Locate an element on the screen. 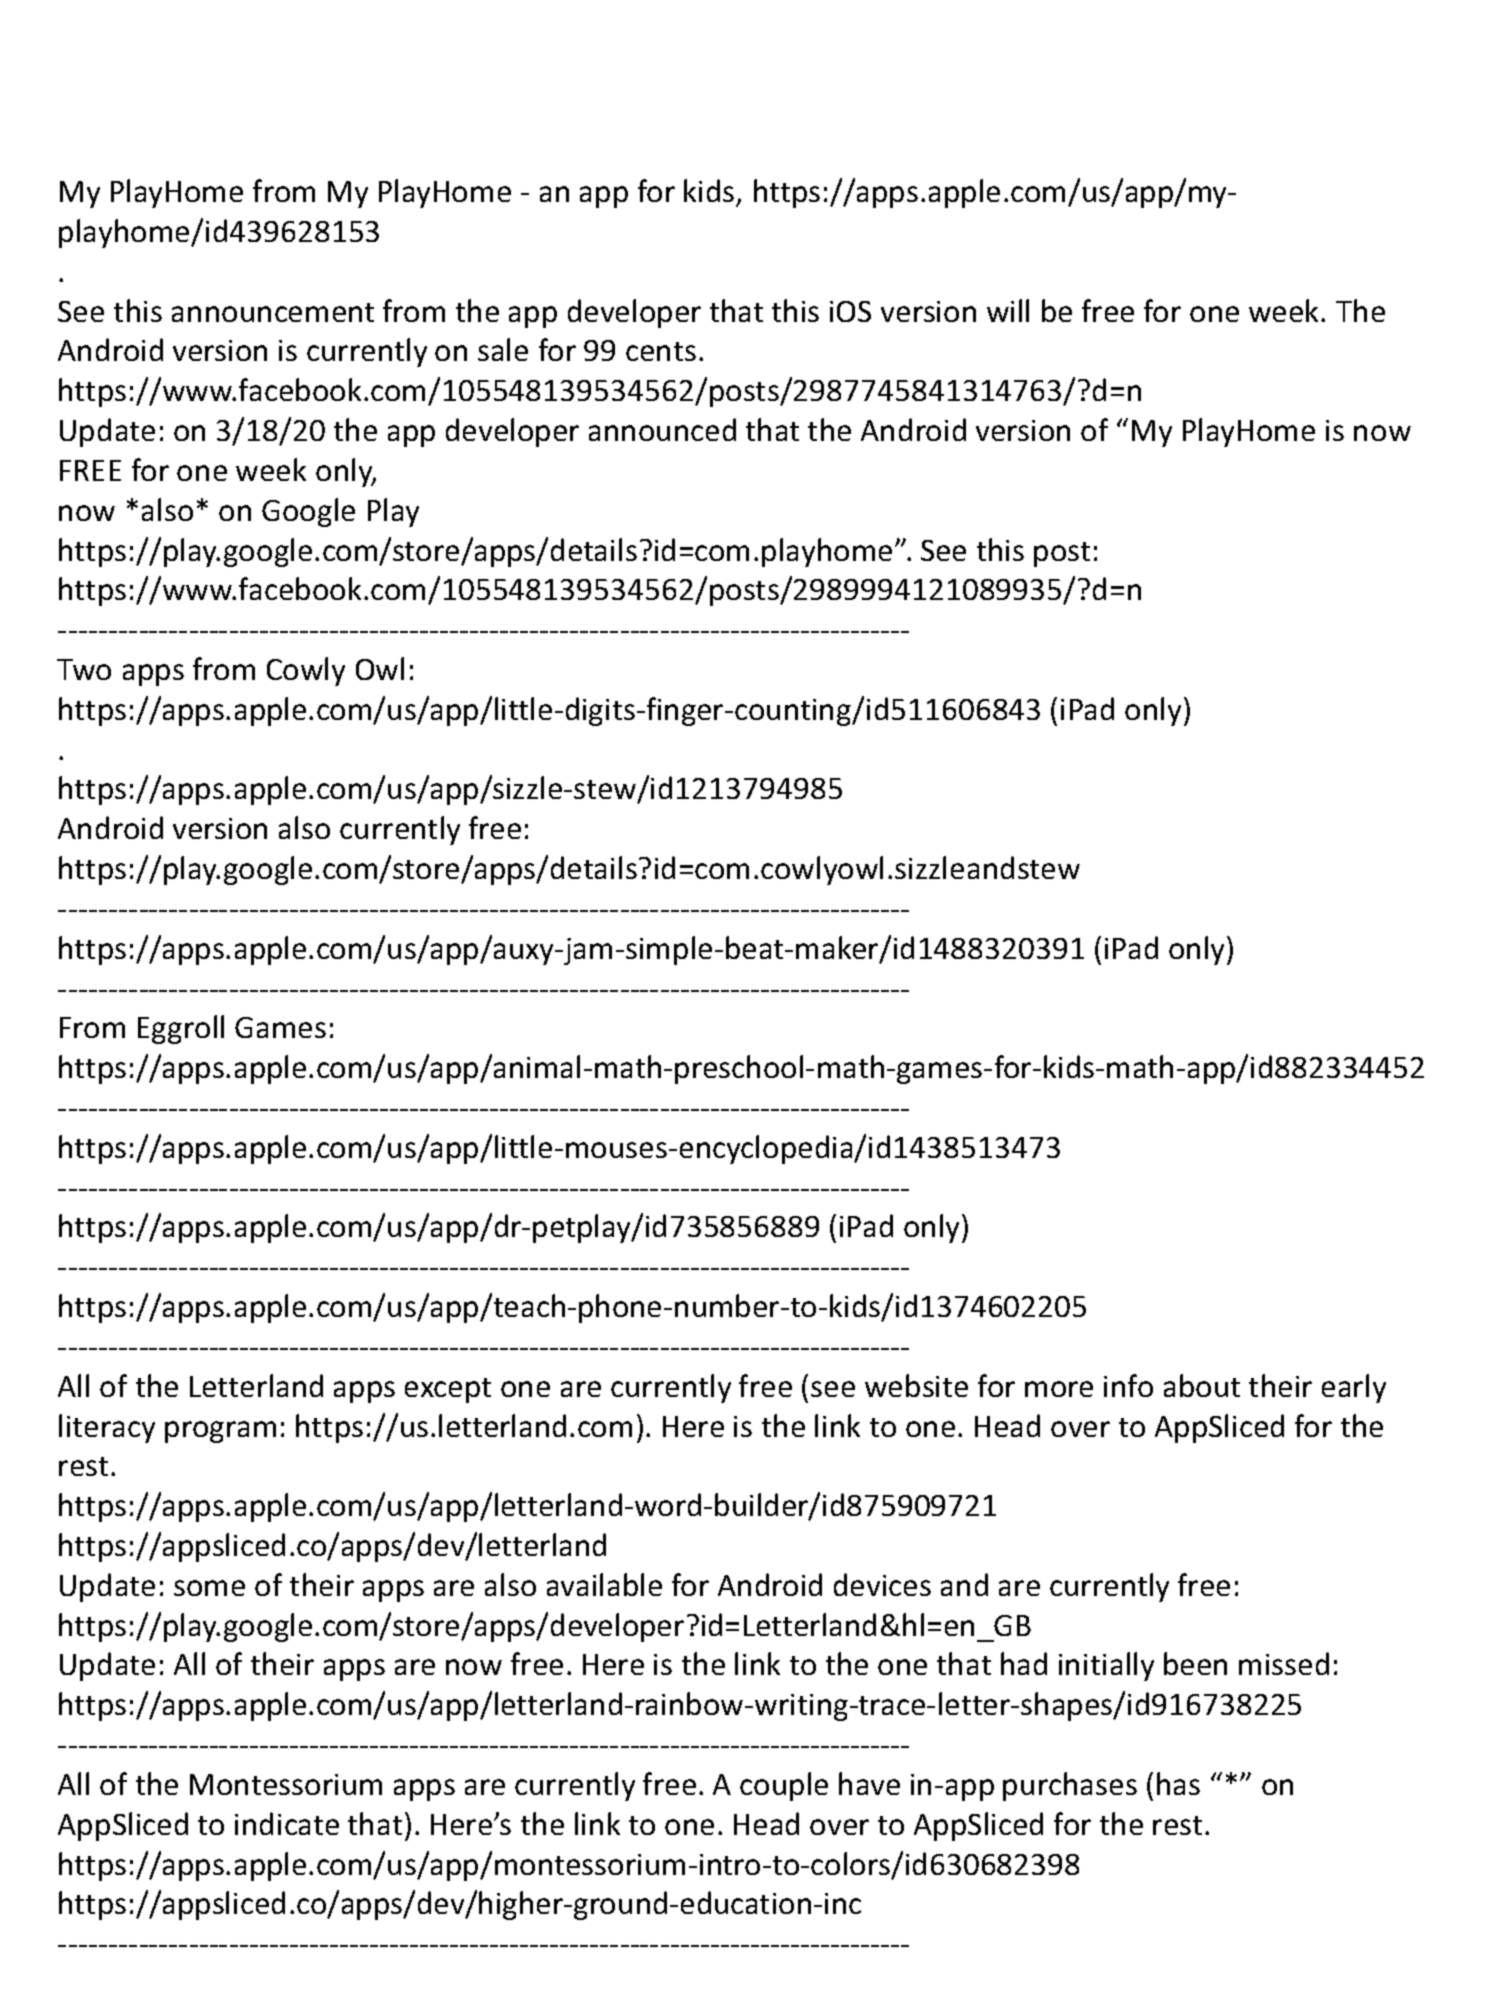 The image size is (1493, 1991). couple is located at coordinates (784, 1786).
